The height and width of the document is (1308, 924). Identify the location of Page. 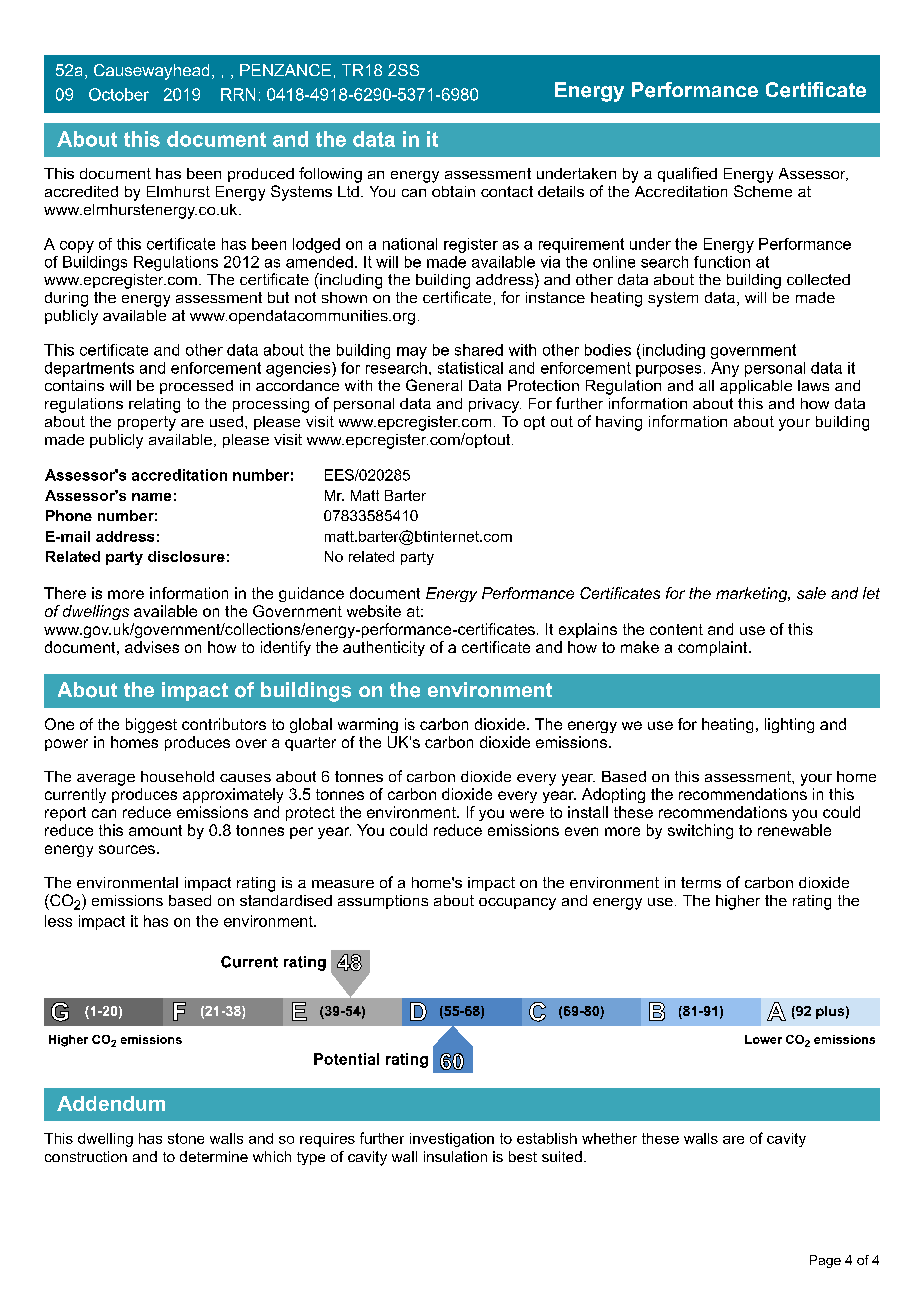
(825, 1261).
